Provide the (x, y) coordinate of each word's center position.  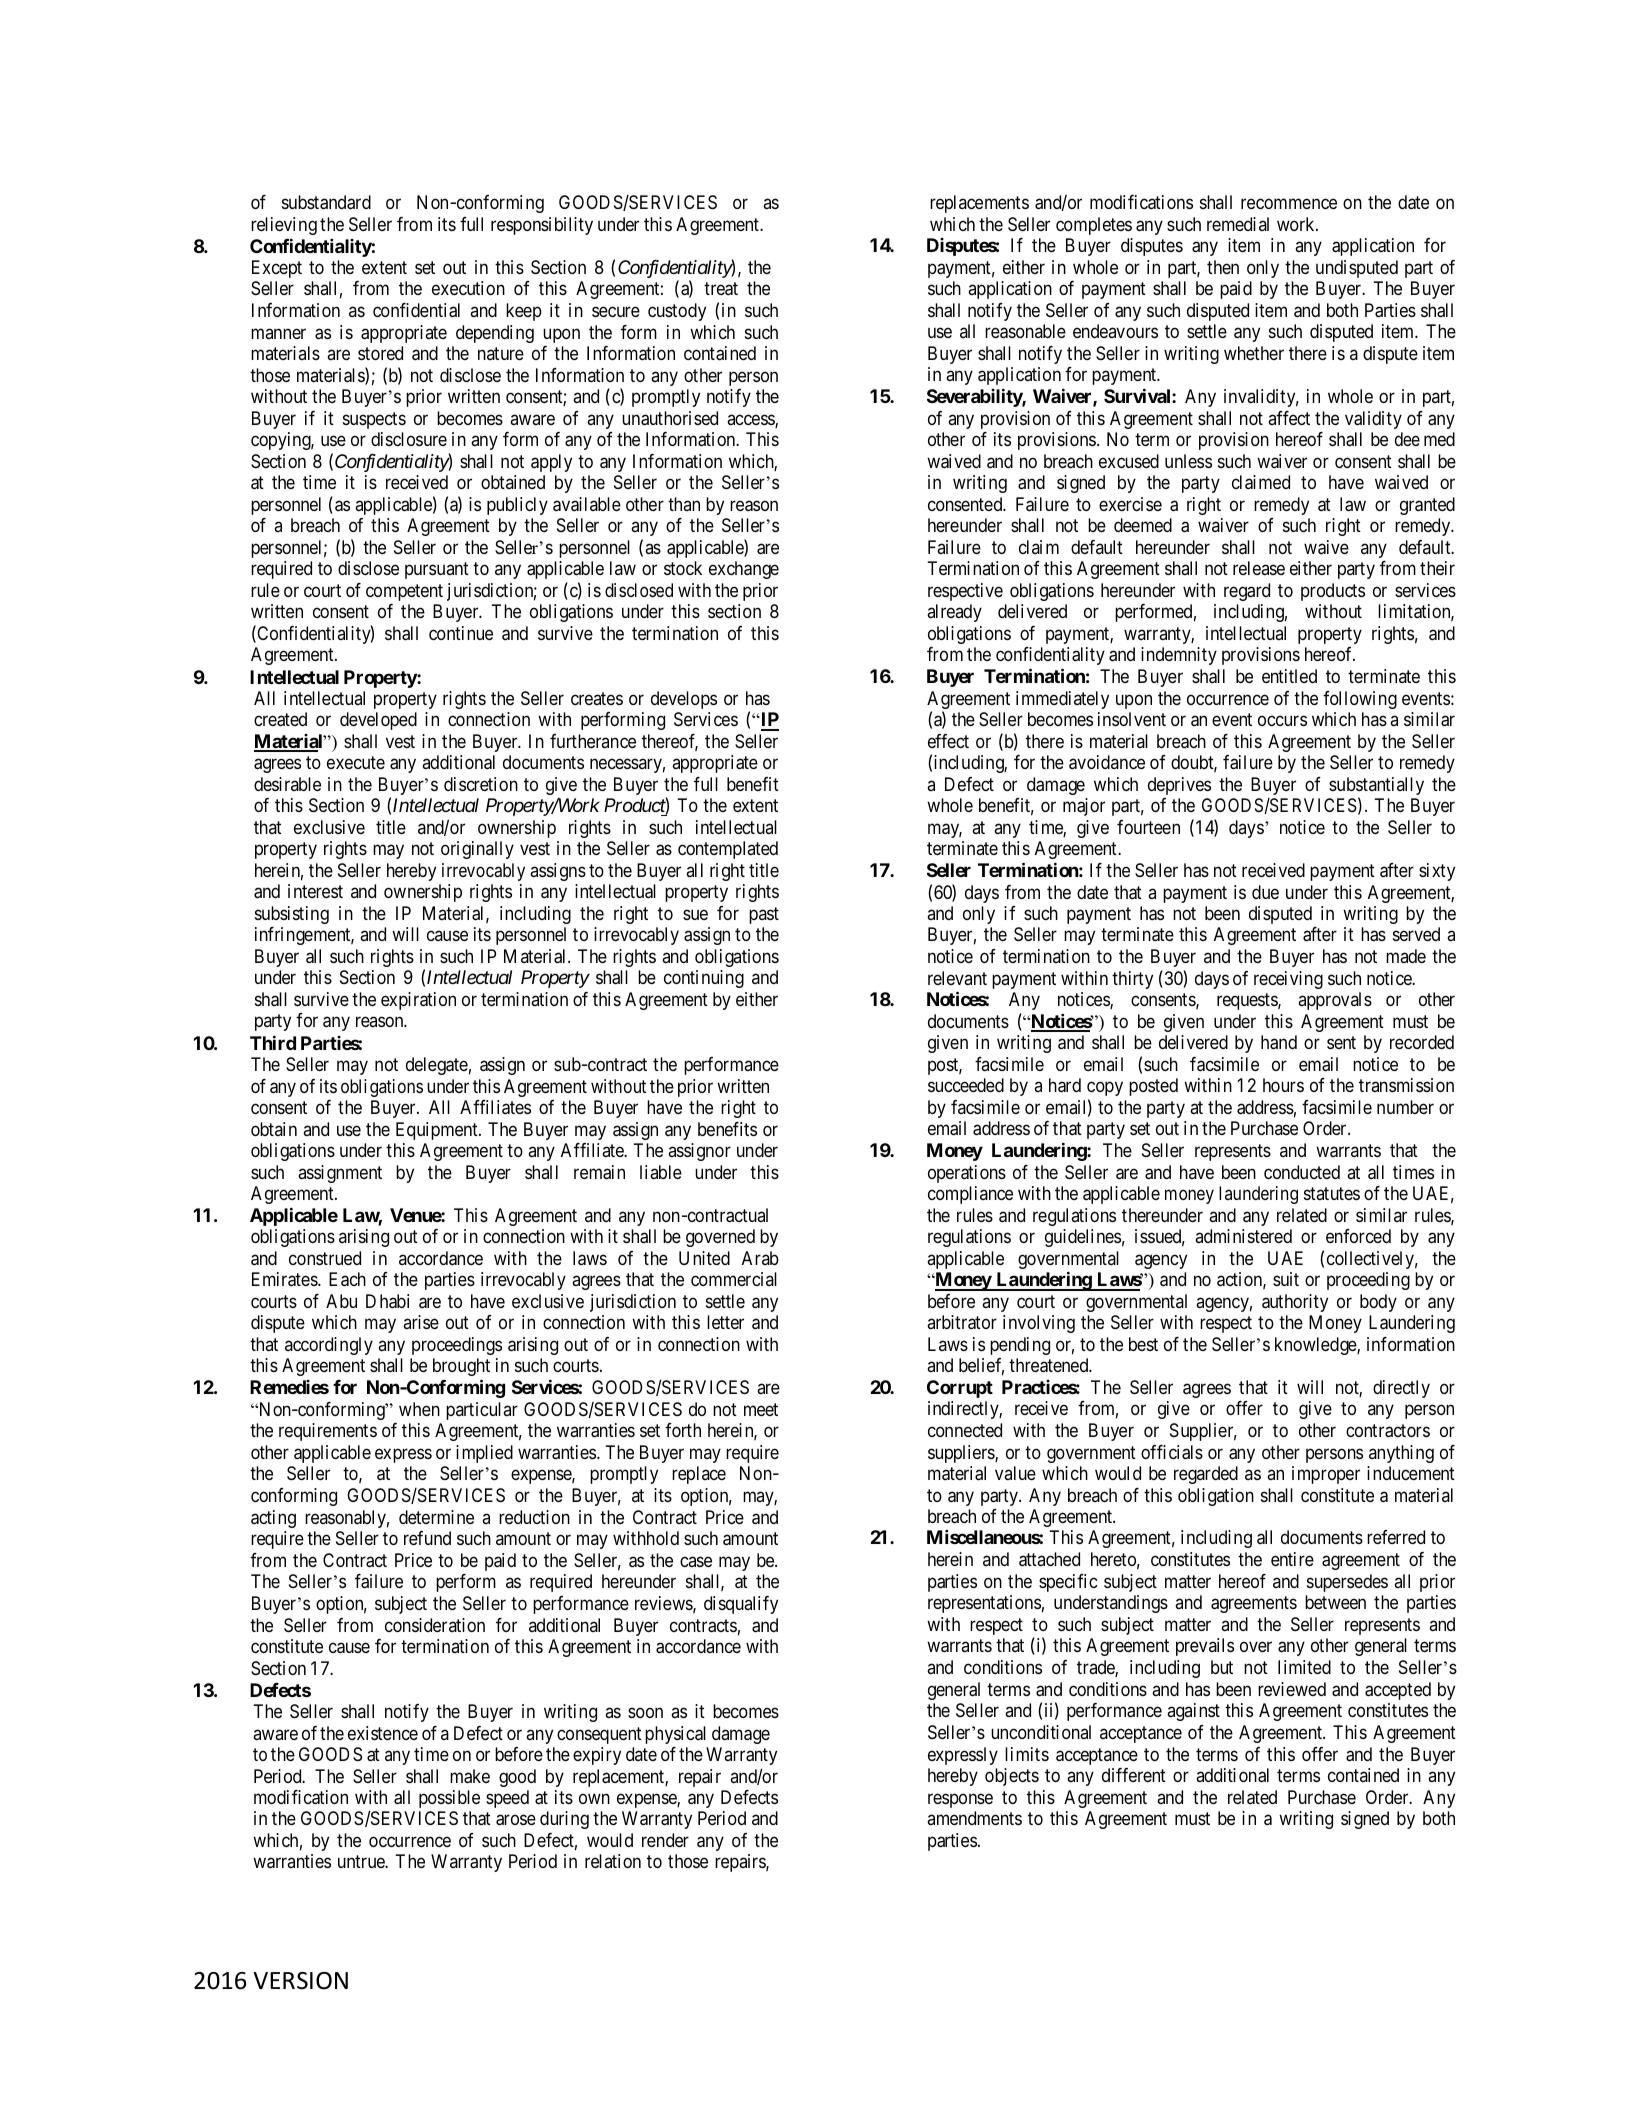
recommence (1289, 204)
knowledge (1316, 1346)
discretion (481, 784)
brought (461, 1367)
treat (721, 289)
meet (761, 1409)
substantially (1376, 787)
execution (468, 288)
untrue (362, 1862)
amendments (974, 1818)
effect (948, 741)
